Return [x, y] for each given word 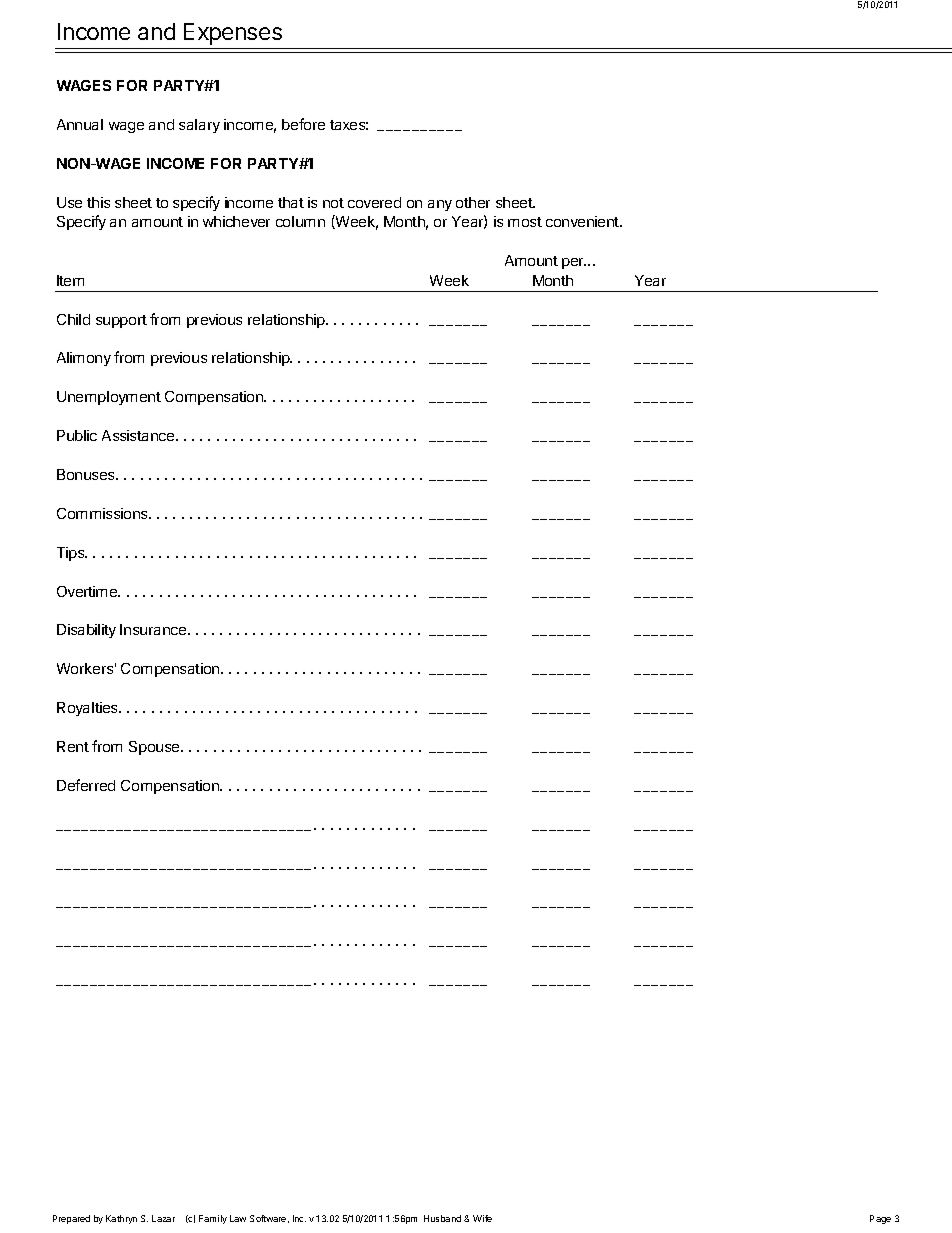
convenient [583, 221]
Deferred [86, 785]
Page [880, 1219]
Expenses [233, 34]
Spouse [155, 748]
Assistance [139, 435]
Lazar [163, 1218]
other [473, 202]
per [574, 263]
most [525, 222]
